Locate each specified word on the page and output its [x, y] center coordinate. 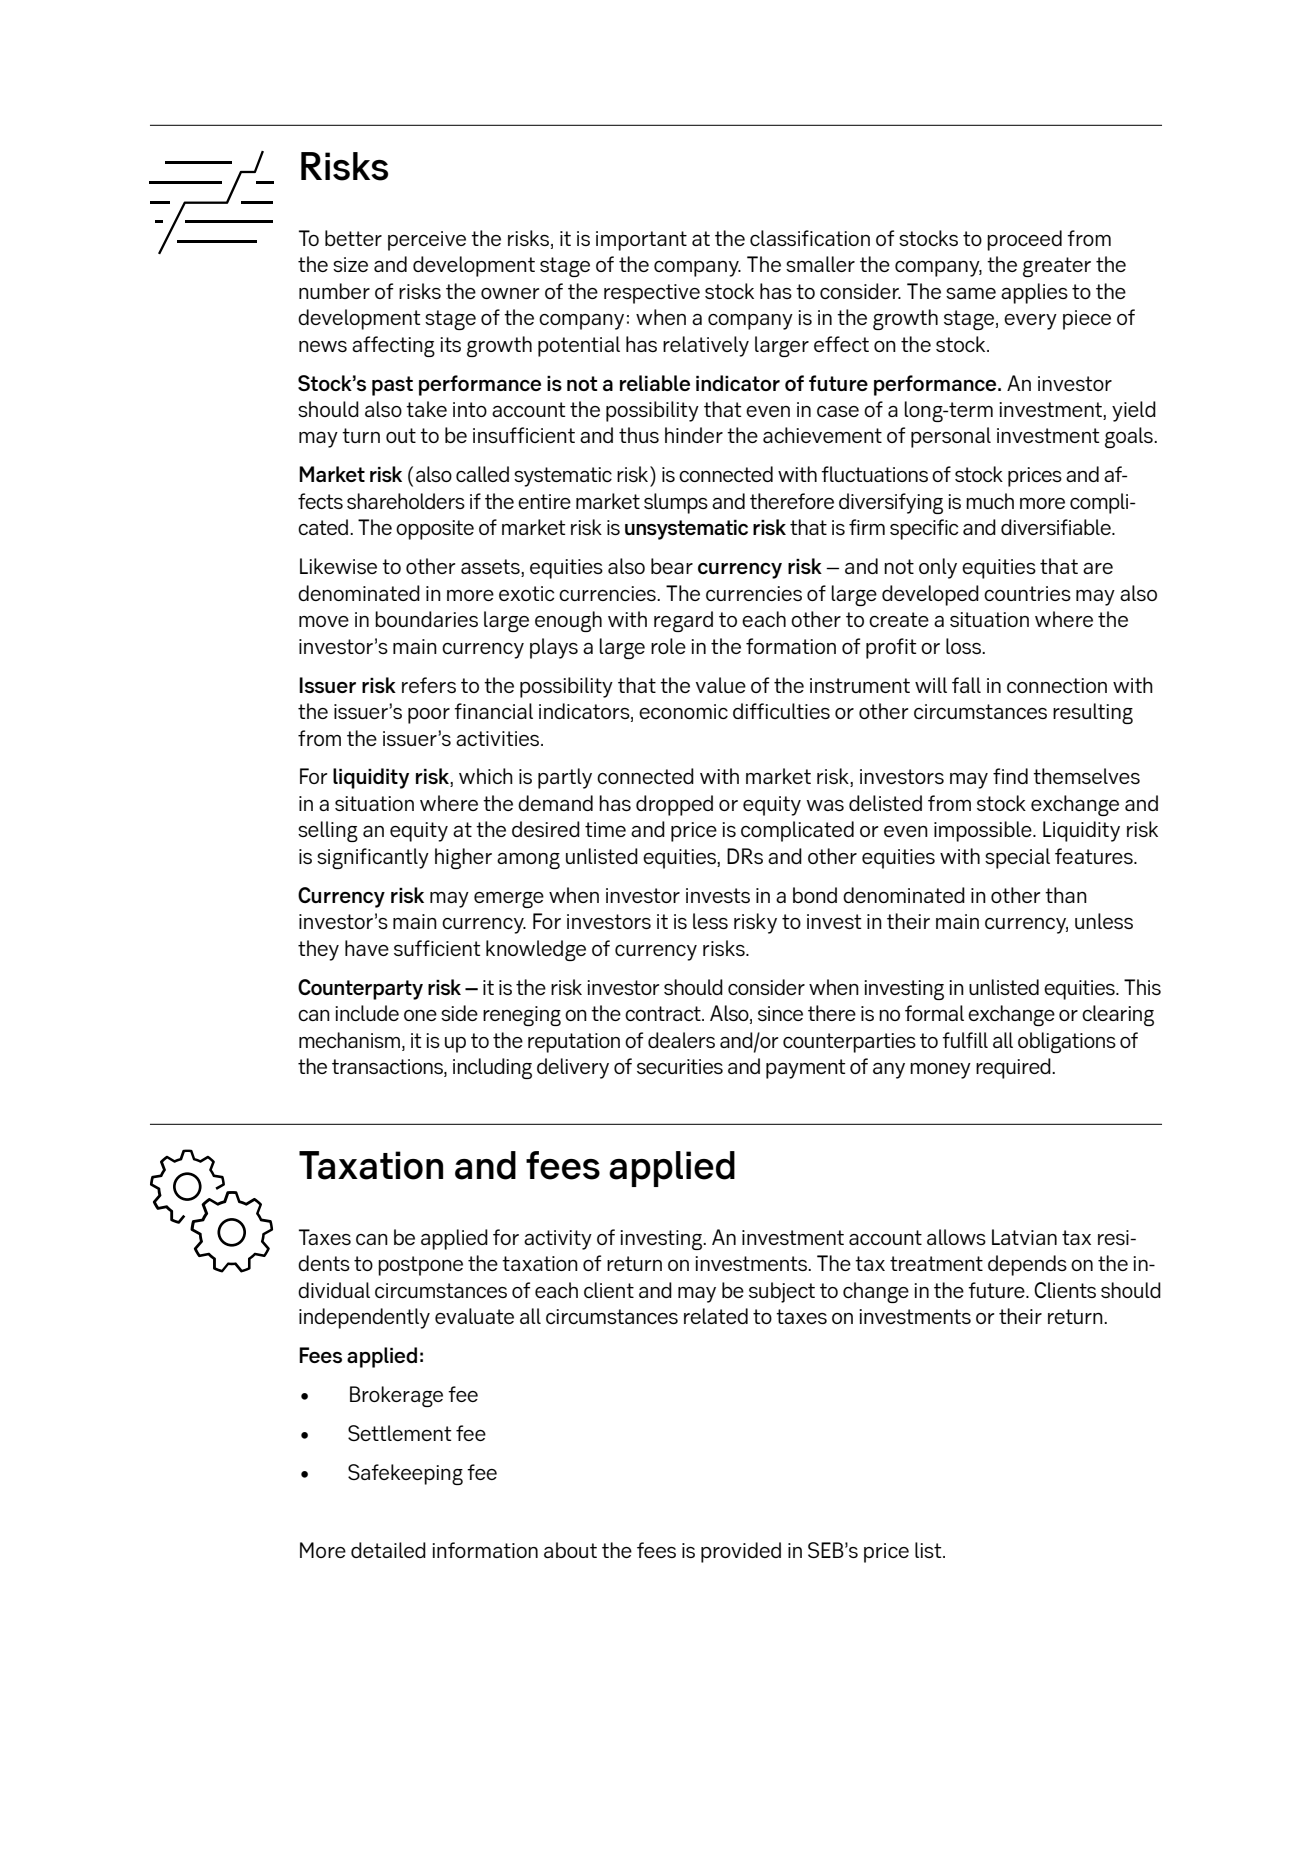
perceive [427, 241]
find [1010, 776]
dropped [674, 805]
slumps [676, 503]
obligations [1067, 1042]
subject [782, 1292]
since [780, 1013]
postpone [420, 1266]
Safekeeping [405, 1474]
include [367, 1013]
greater [1057, 267]
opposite [435, 530]
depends [1027, 1265]
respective [652, 294]
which [486, 776]
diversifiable [1057, 527]
